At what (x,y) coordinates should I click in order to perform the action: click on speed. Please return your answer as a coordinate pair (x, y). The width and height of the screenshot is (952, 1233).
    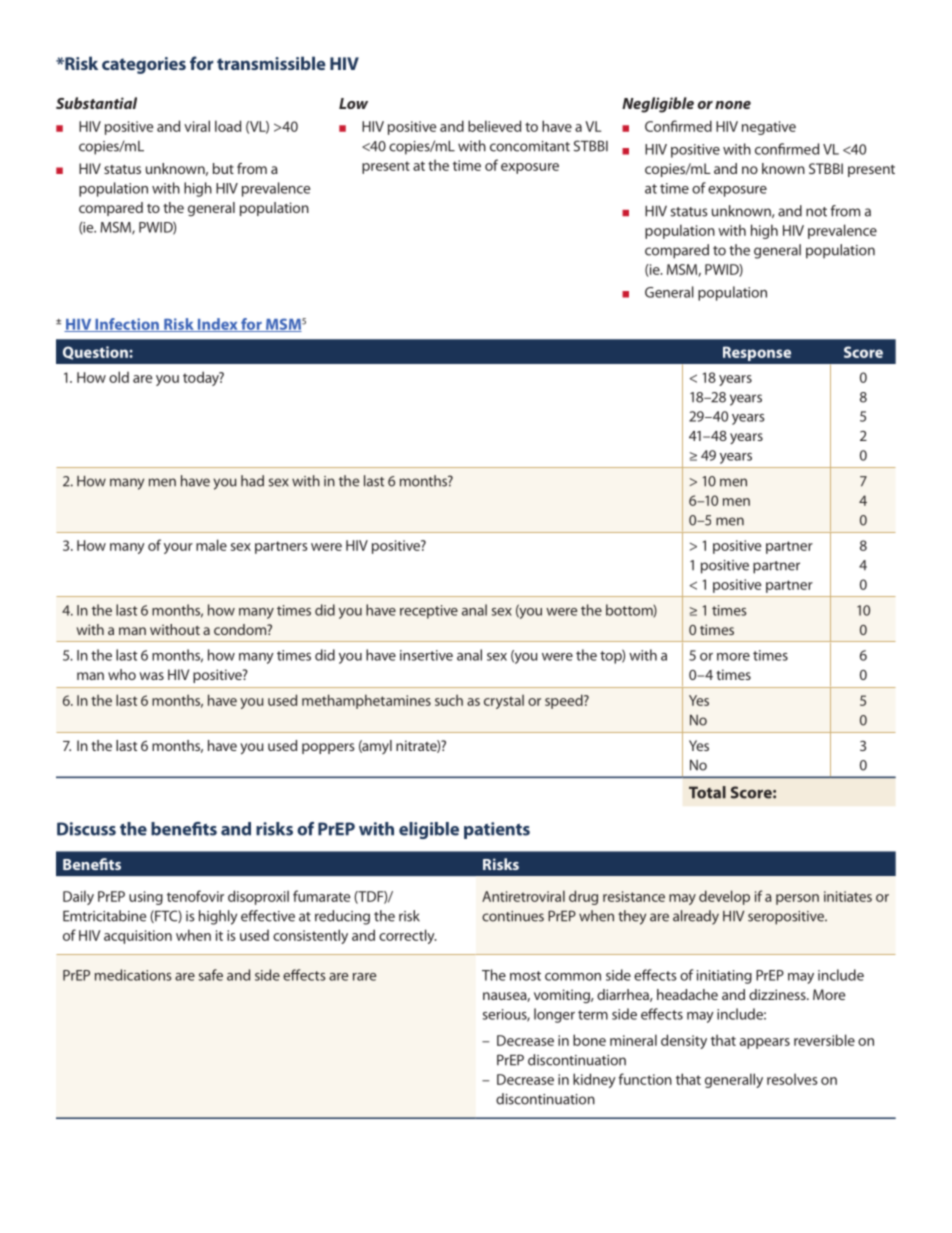
    Looking at the image, I should click on (565, 701).
